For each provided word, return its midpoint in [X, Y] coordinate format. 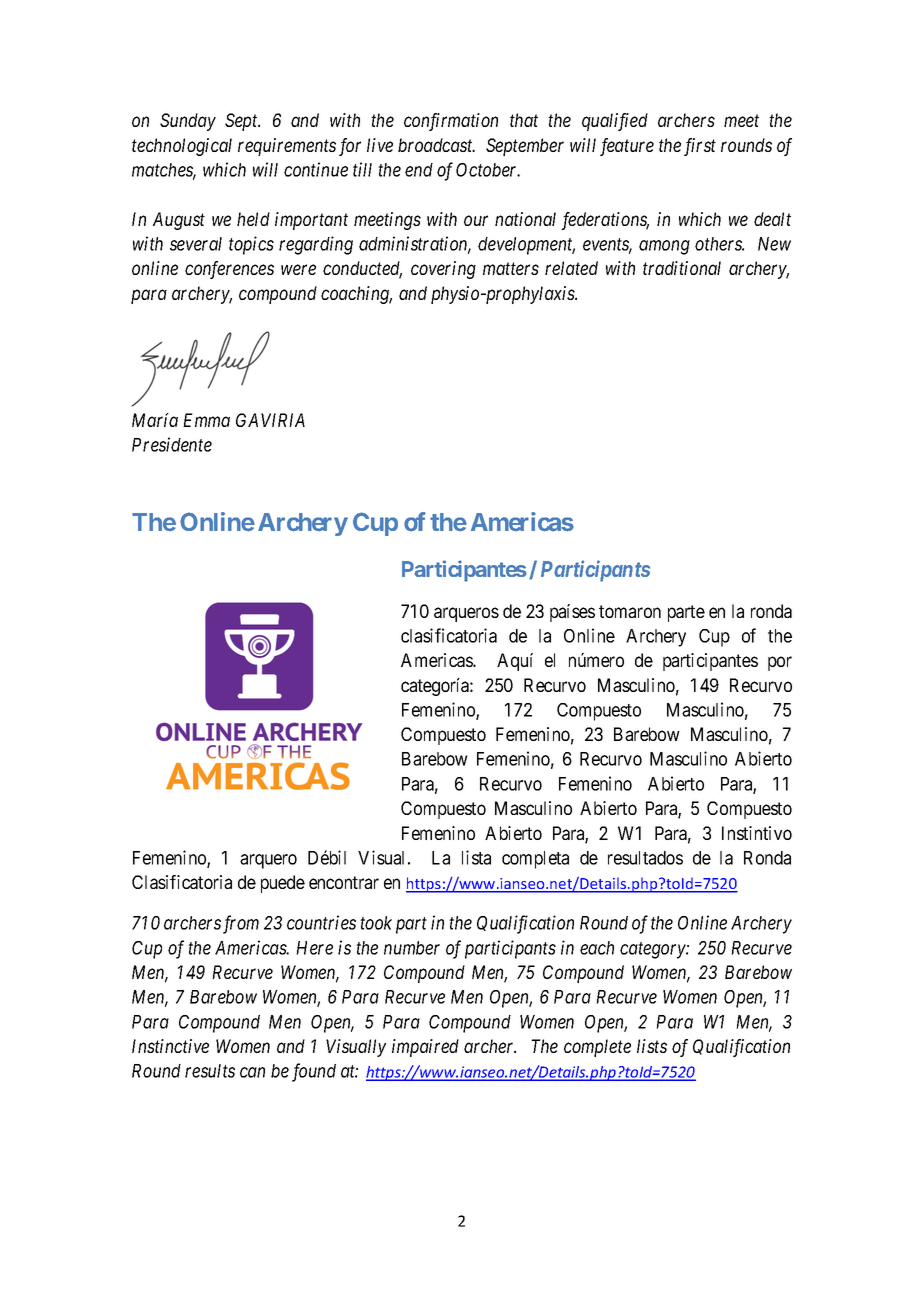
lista [476, 857]
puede [283, 884]
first [700, 147]
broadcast [436, 145]
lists [652, 1046]
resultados [645, 858]
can [252, 1072]
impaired [425, 1048]
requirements [287, 147]
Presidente [172, 444]
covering [443, 270]
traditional [682, 268]
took [376, 923]
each [597, 948]
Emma [206, 420]
